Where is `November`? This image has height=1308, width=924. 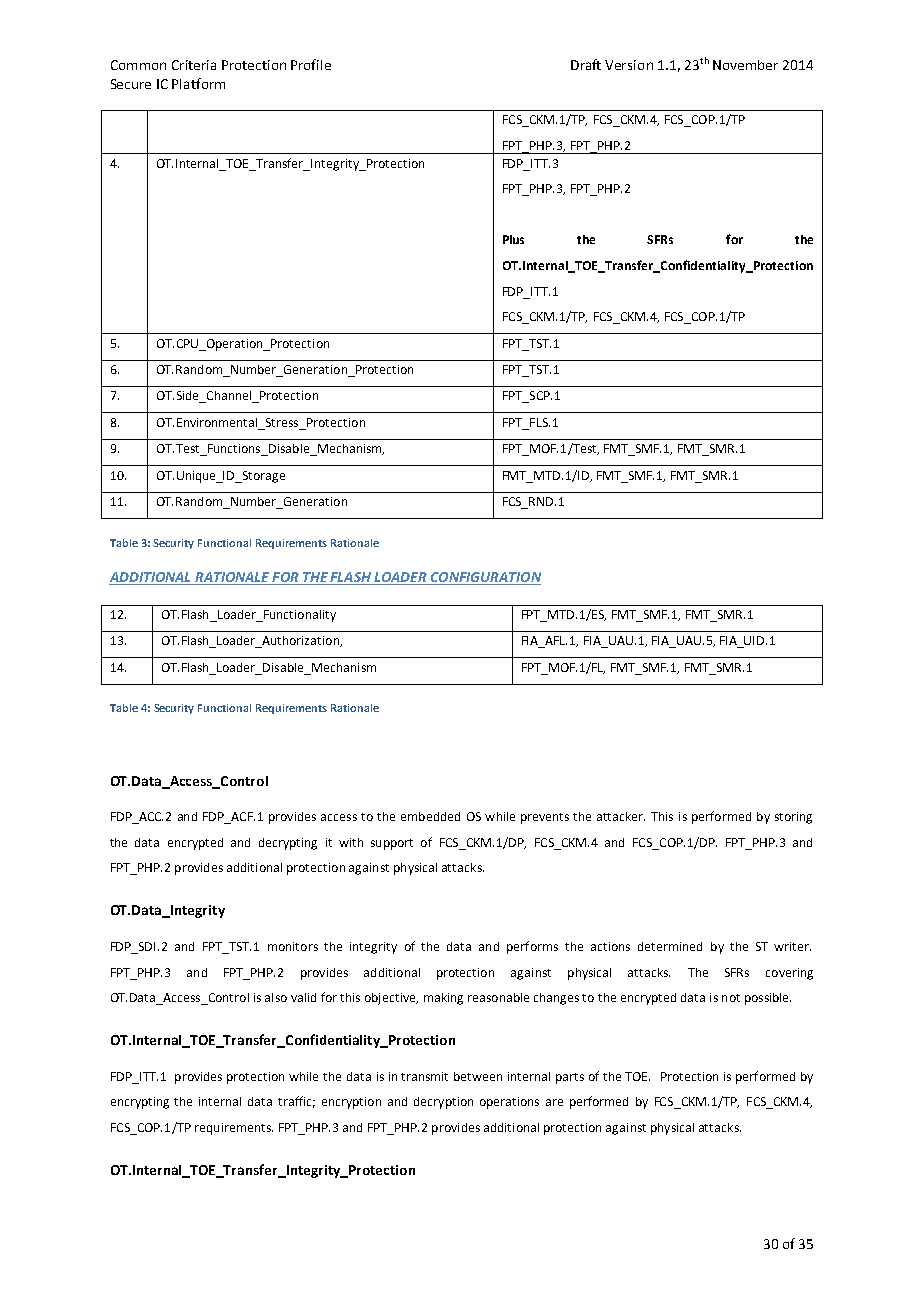 November is located at coordinates (745, 65).
